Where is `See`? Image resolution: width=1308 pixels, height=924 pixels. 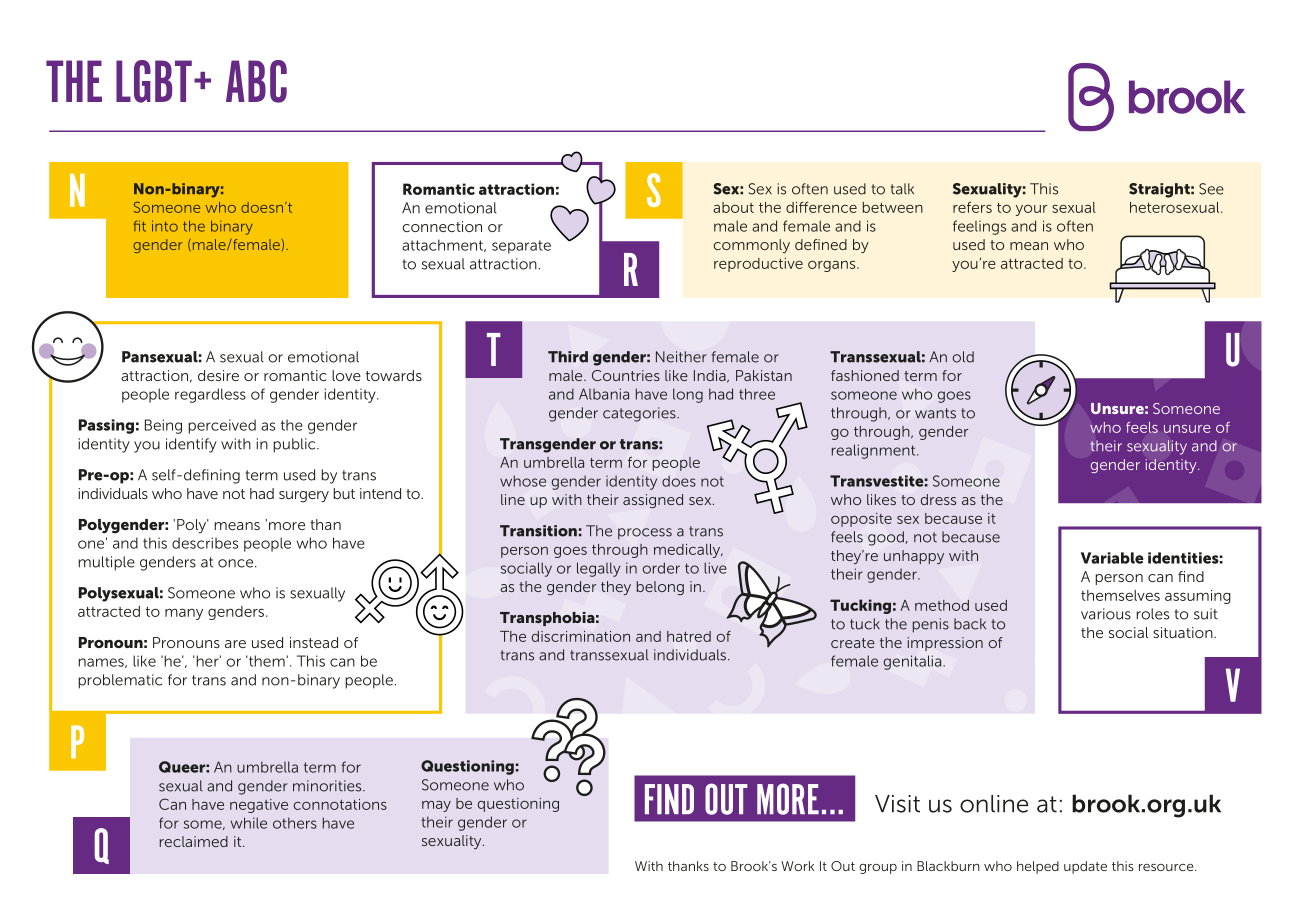
See is located at coordinates (1211, 189).
